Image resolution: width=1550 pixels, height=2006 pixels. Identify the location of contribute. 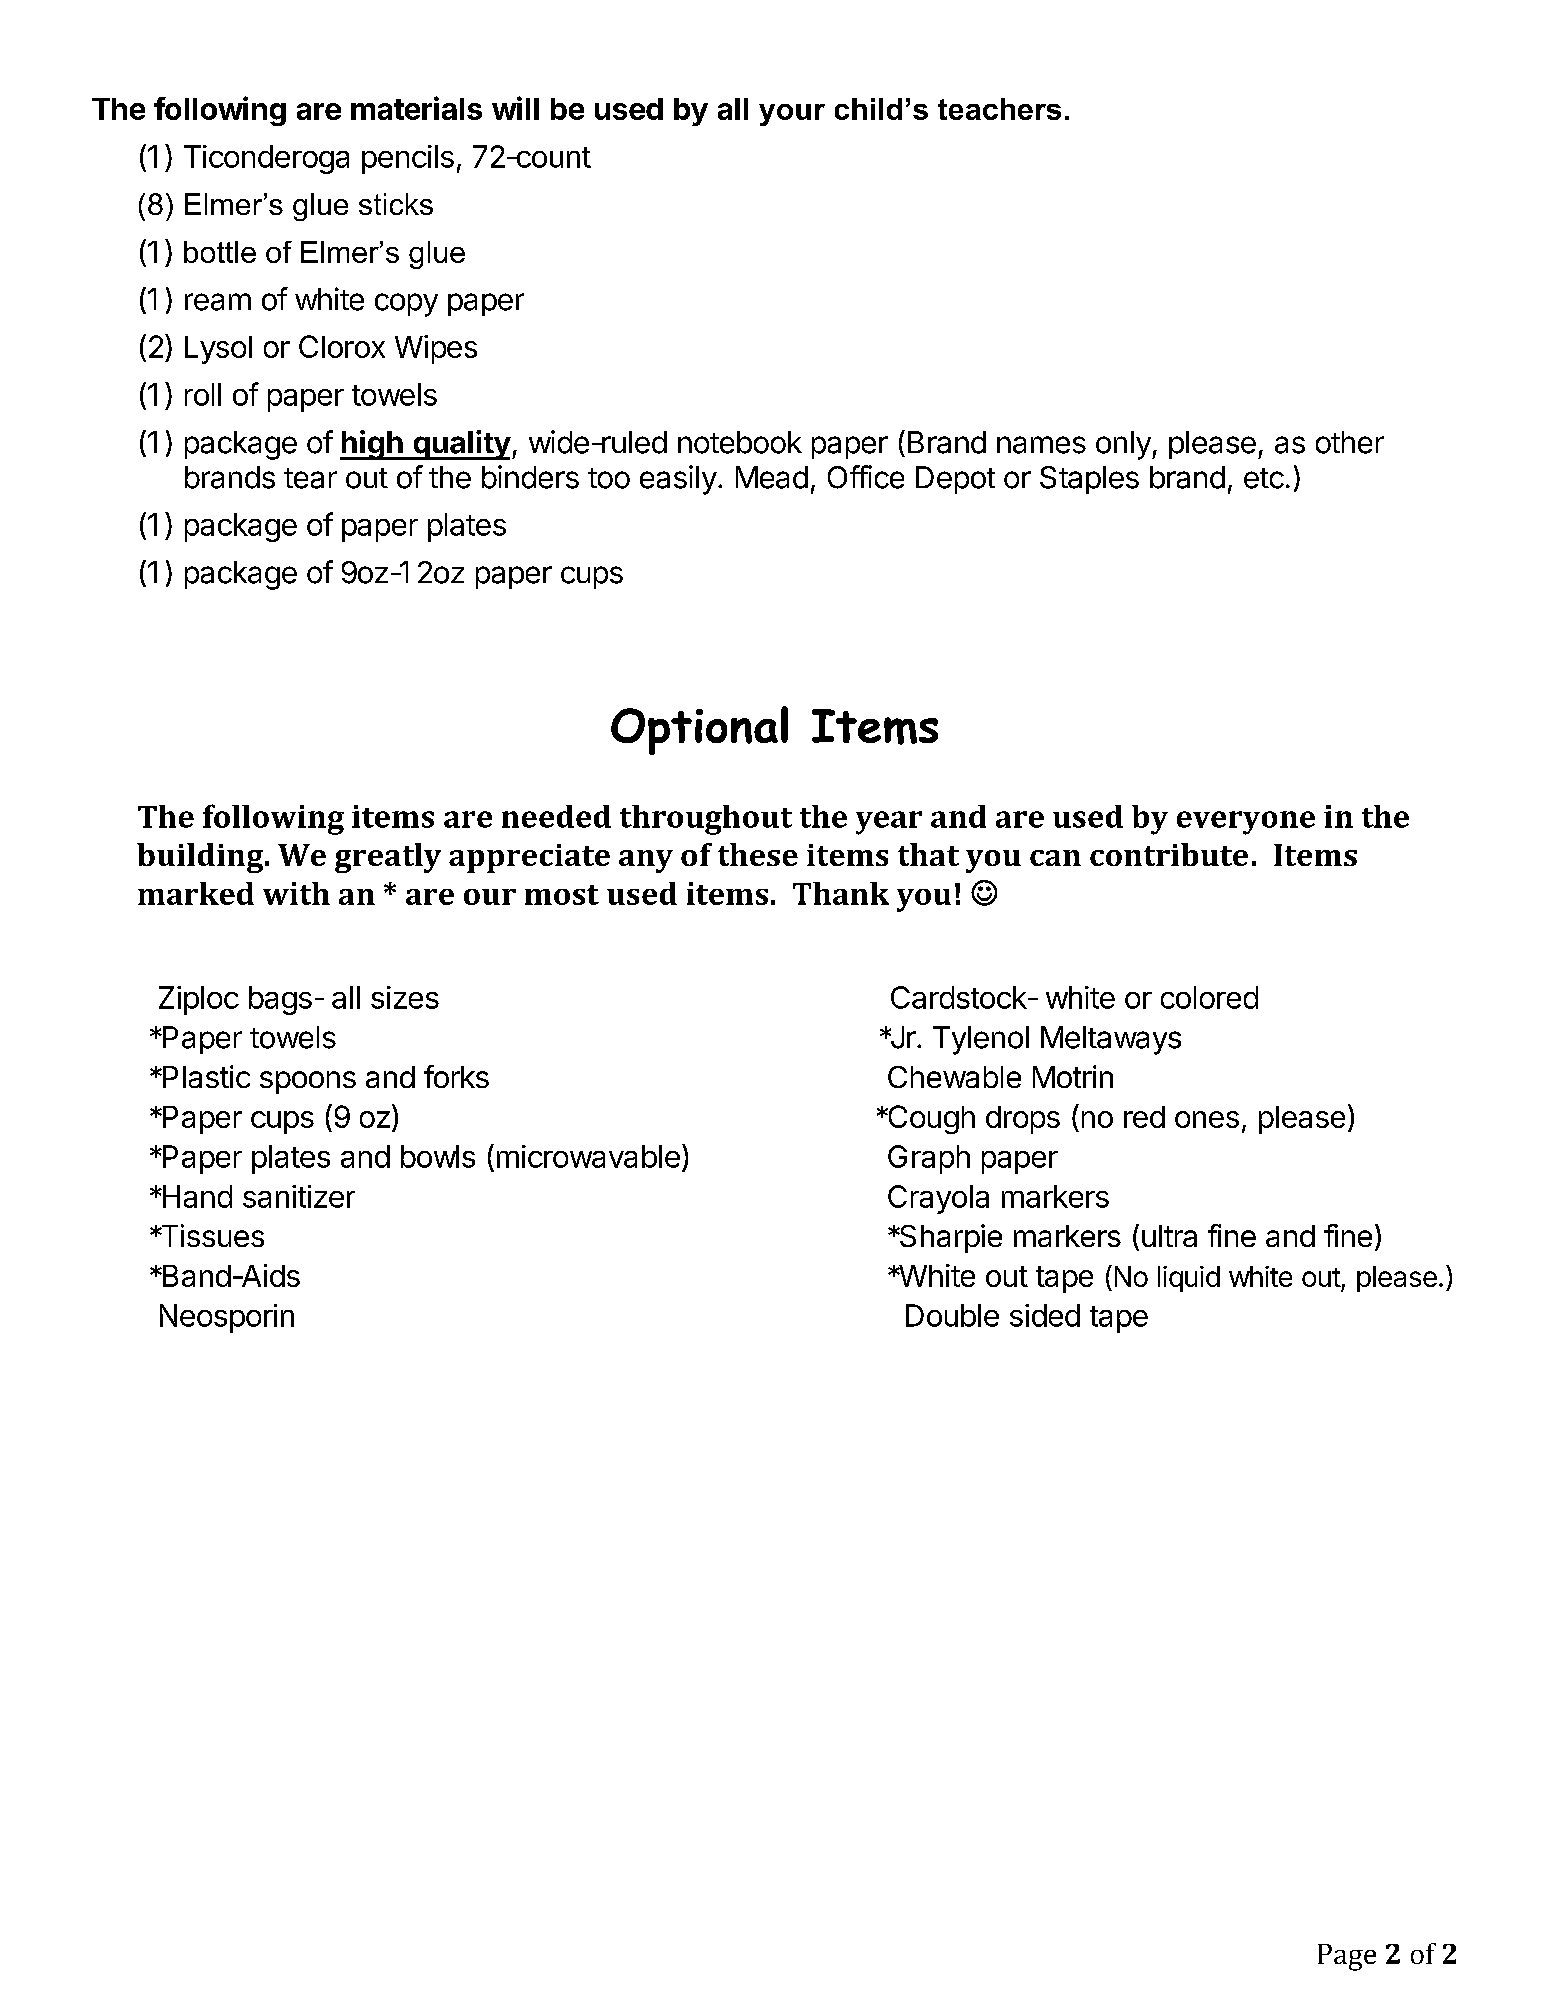
(1169, 854).
